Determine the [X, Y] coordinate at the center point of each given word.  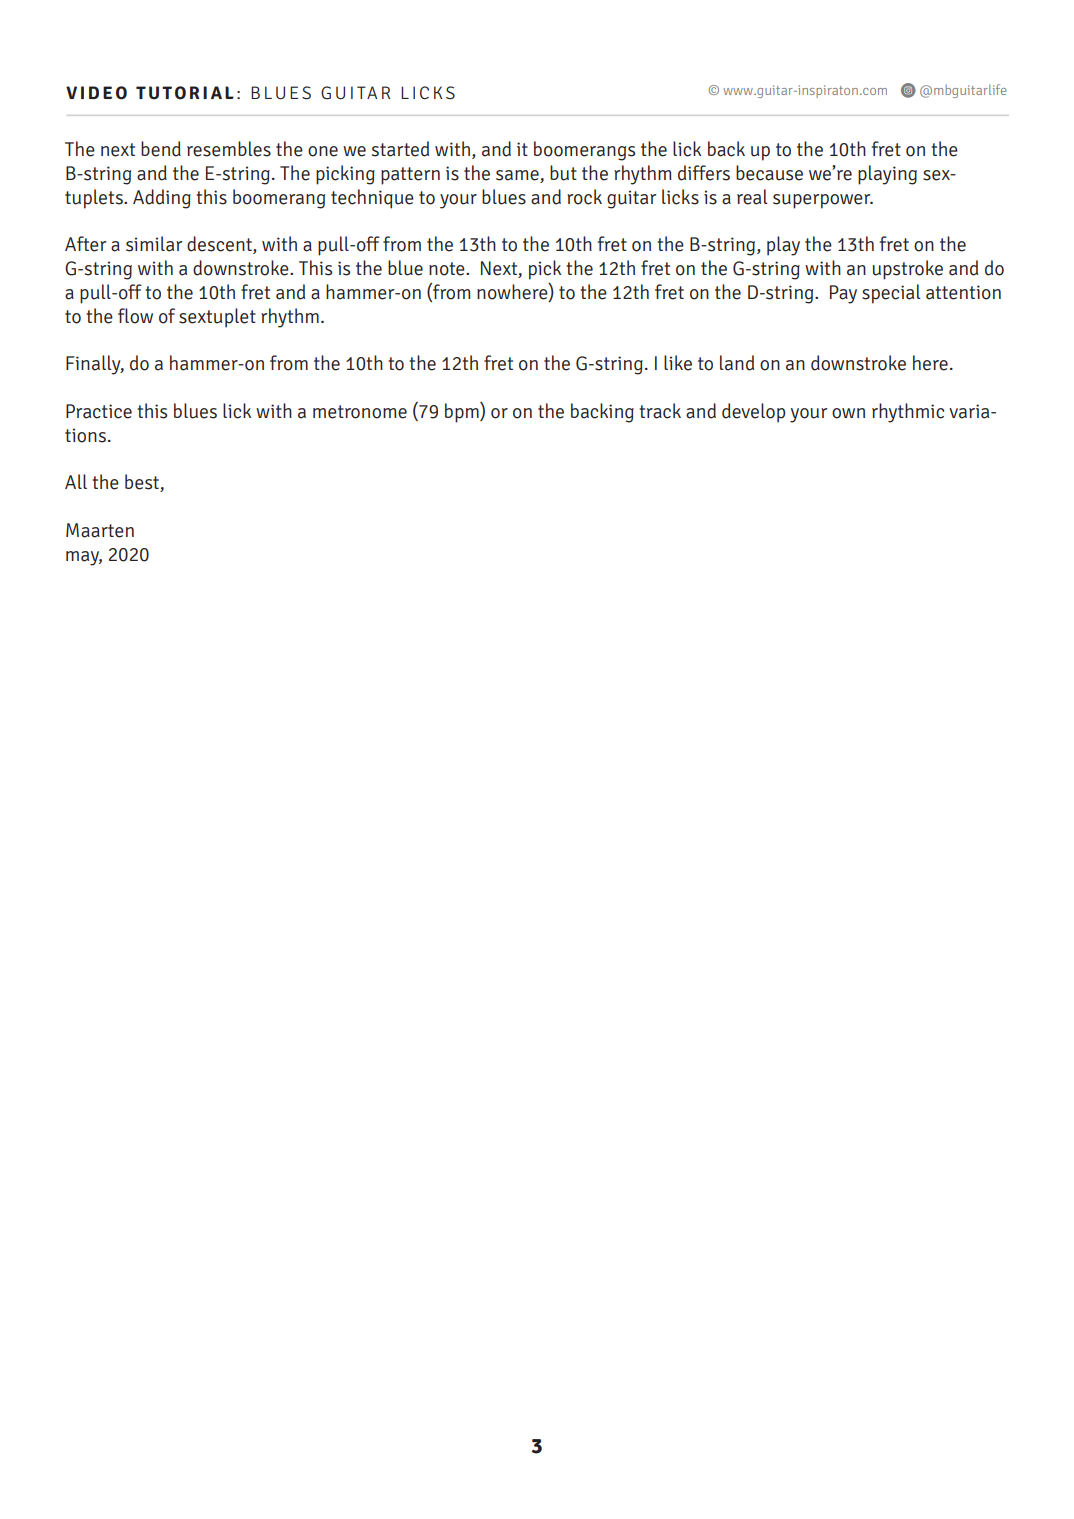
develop [753, 413]
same [517, 175]
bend [161, 149]
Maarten [100, 530]
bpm [463, 412]
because [769, 173]
